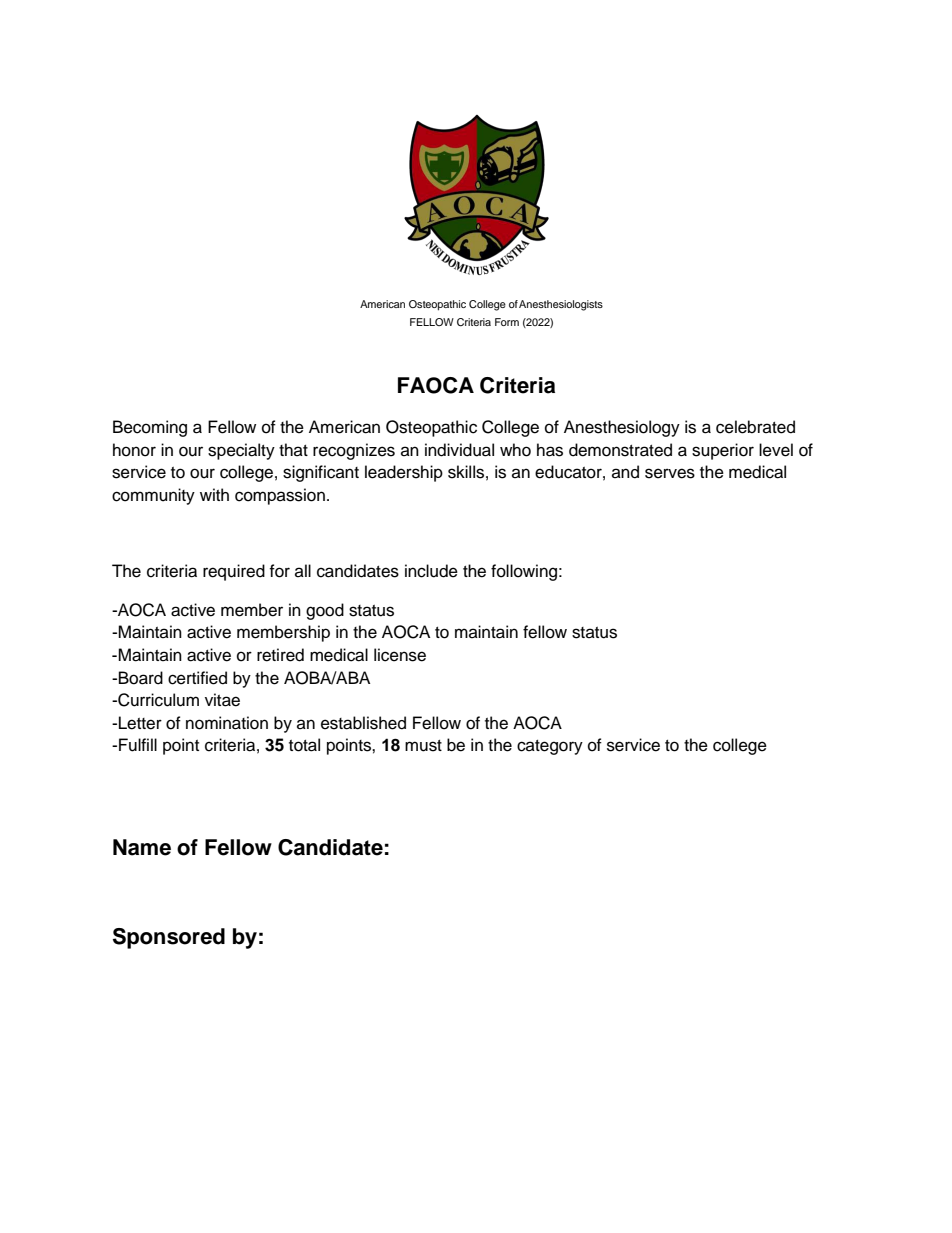 The width and height of the page is (952, 1233). Describe the element at coordinates (150, 428) in the page. I see `Becoming` at that location.
